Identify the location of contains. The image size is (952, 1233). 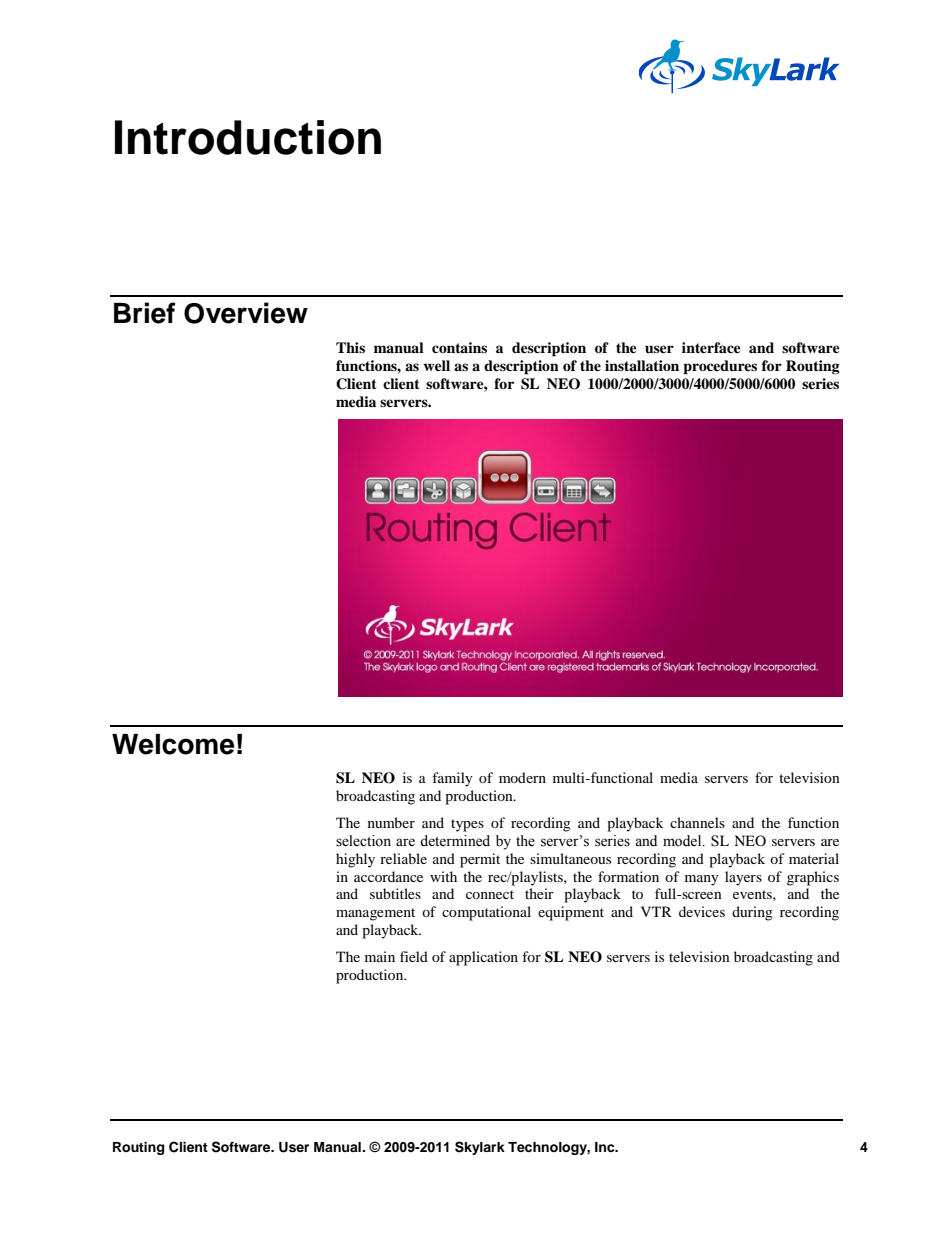
(459, 347).
